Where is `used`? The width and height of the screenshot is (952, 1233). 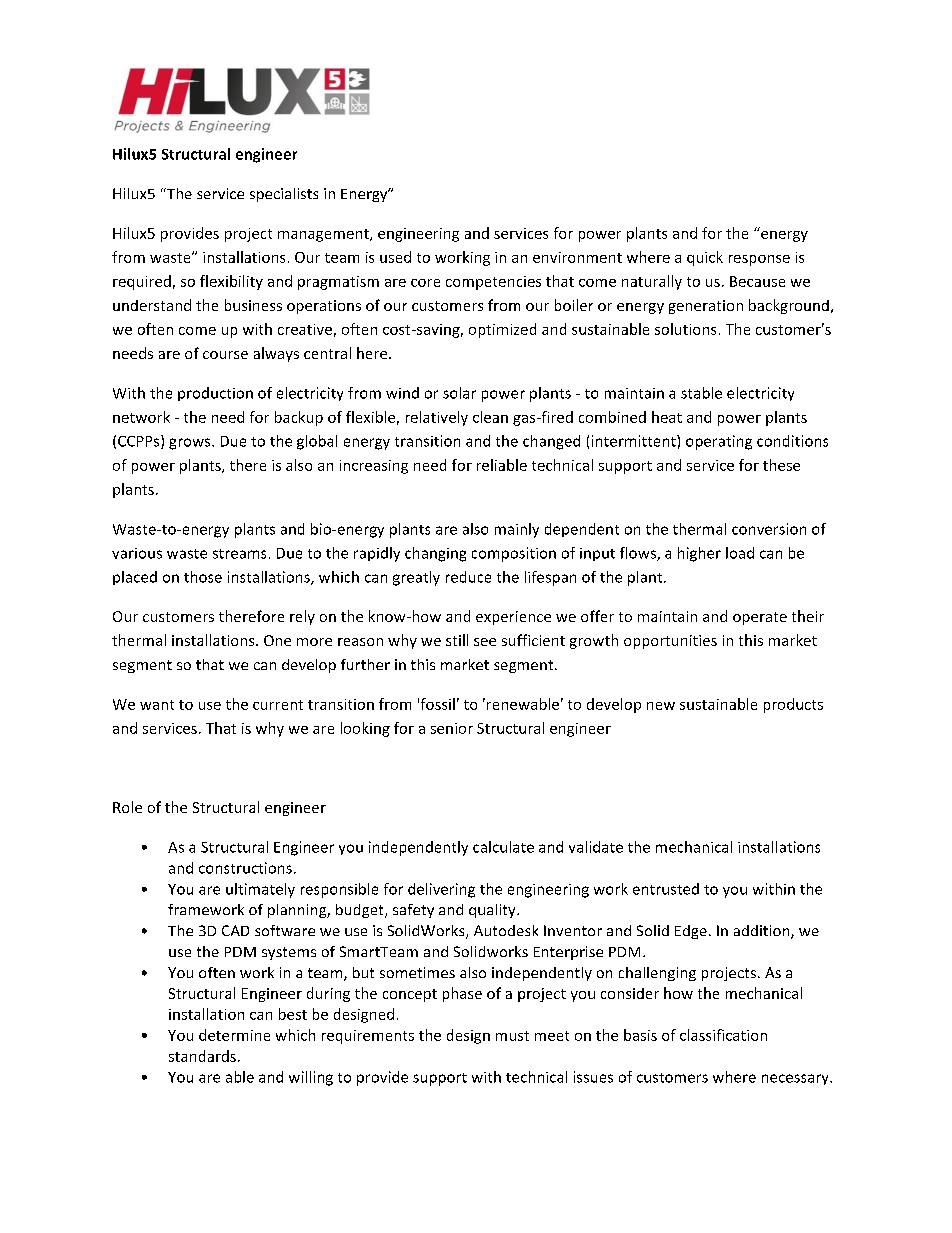 used is located at coordinates (395, 257).
